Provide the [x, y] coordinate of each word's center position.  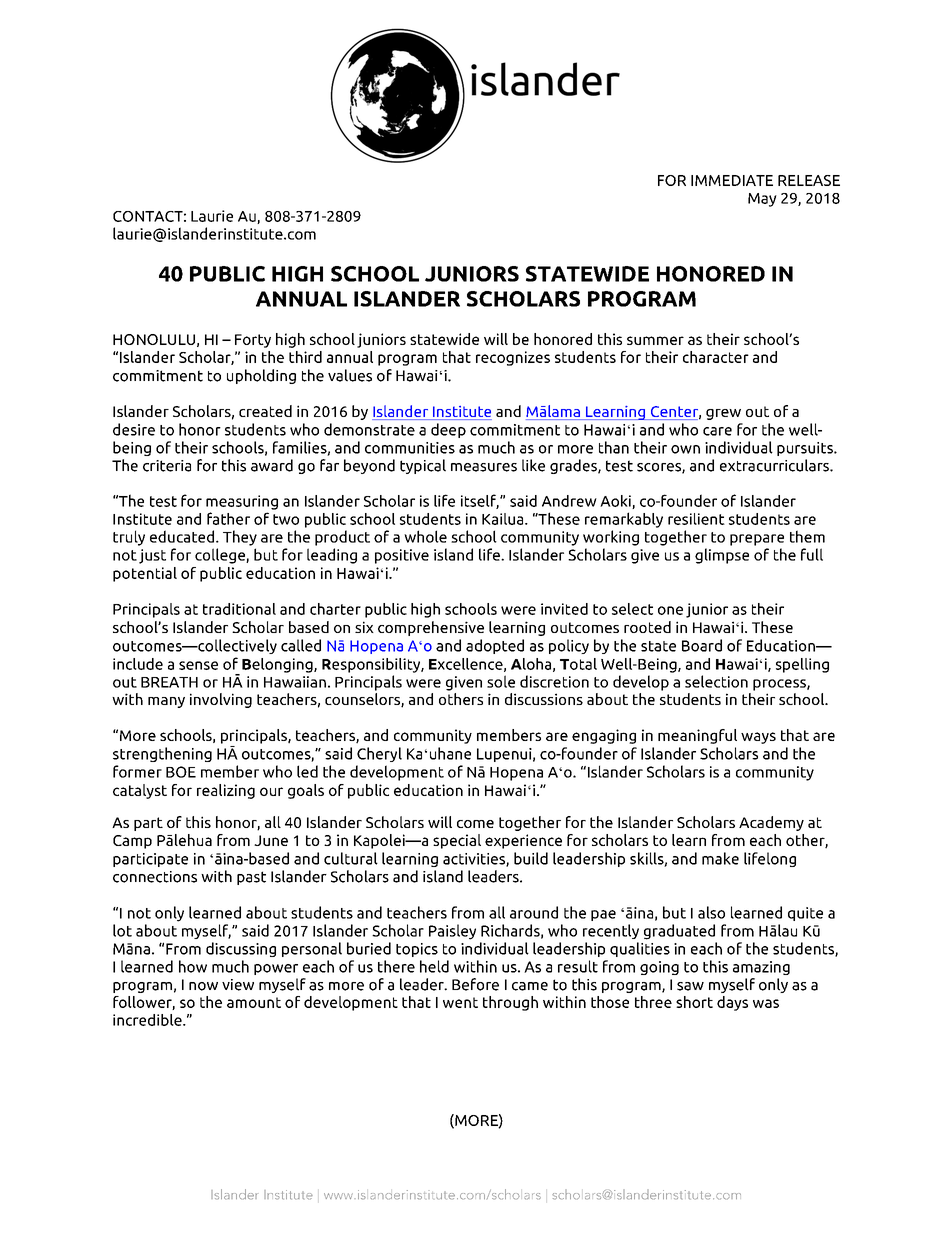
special [457, 841]
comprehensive [431, 628]
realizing [226, 791]
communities [410, 448]
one [670, 610]
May [762, 200]
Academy [771, 823]
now [203, 986]
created [265, 411]
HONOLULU [154, 339]
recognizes [513, 358]
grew [723, 414]
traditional [239, 609]
